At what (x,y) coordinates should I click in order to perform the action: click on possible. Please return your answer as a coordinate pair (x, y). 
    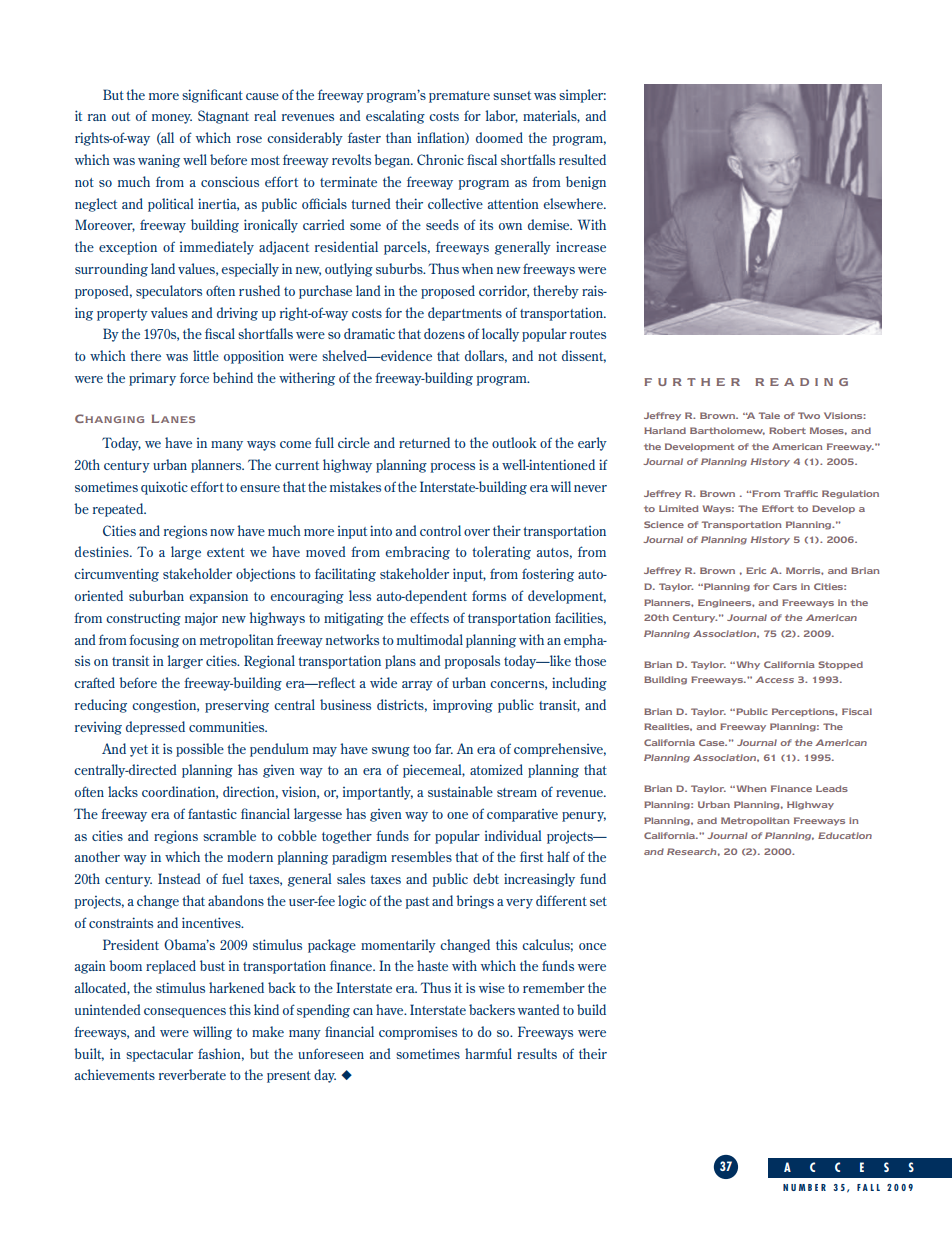
    Looking at the image, I should click on (200, 750).
